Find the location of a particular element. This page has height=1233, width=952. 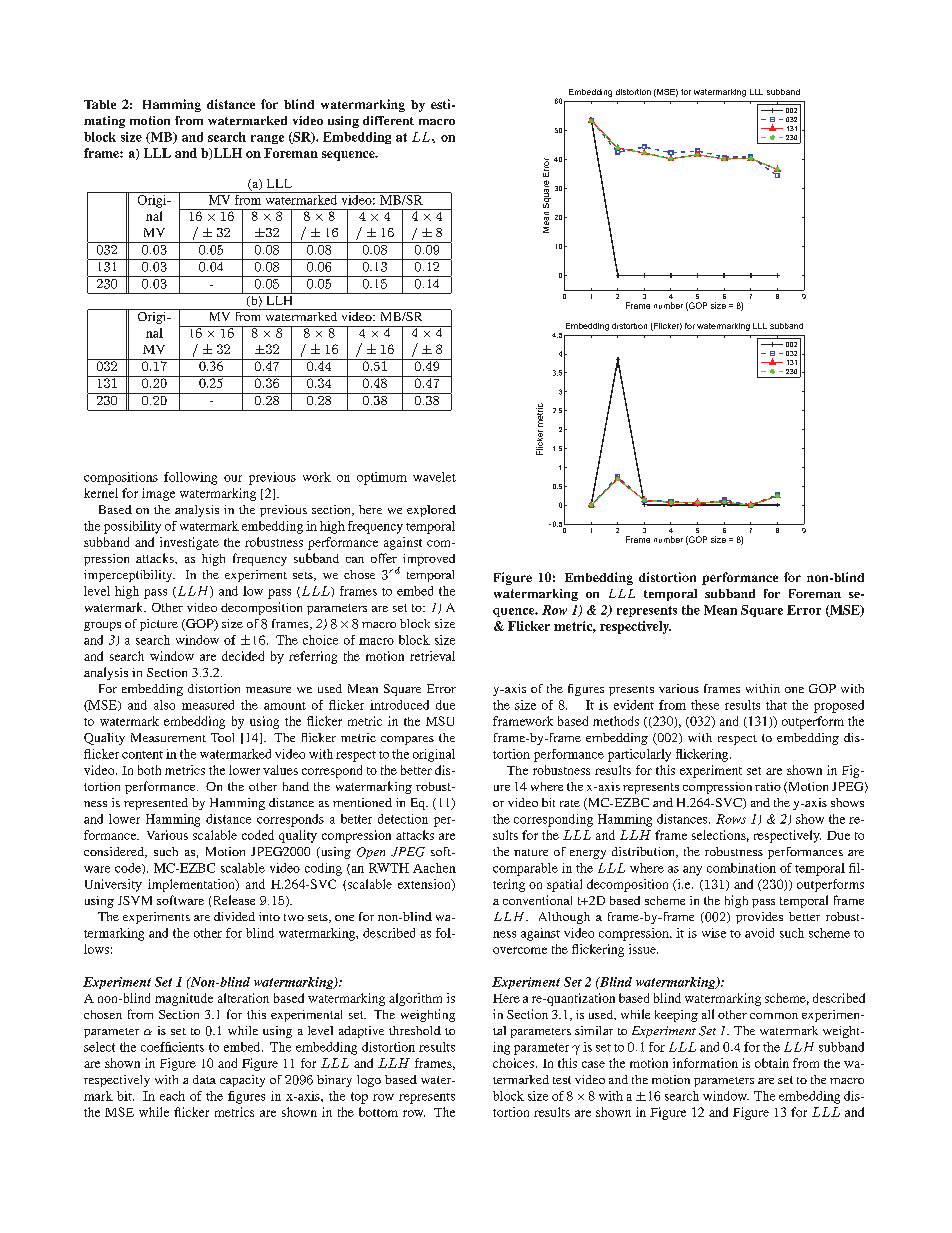

following is located at coordinates (190, 478).
